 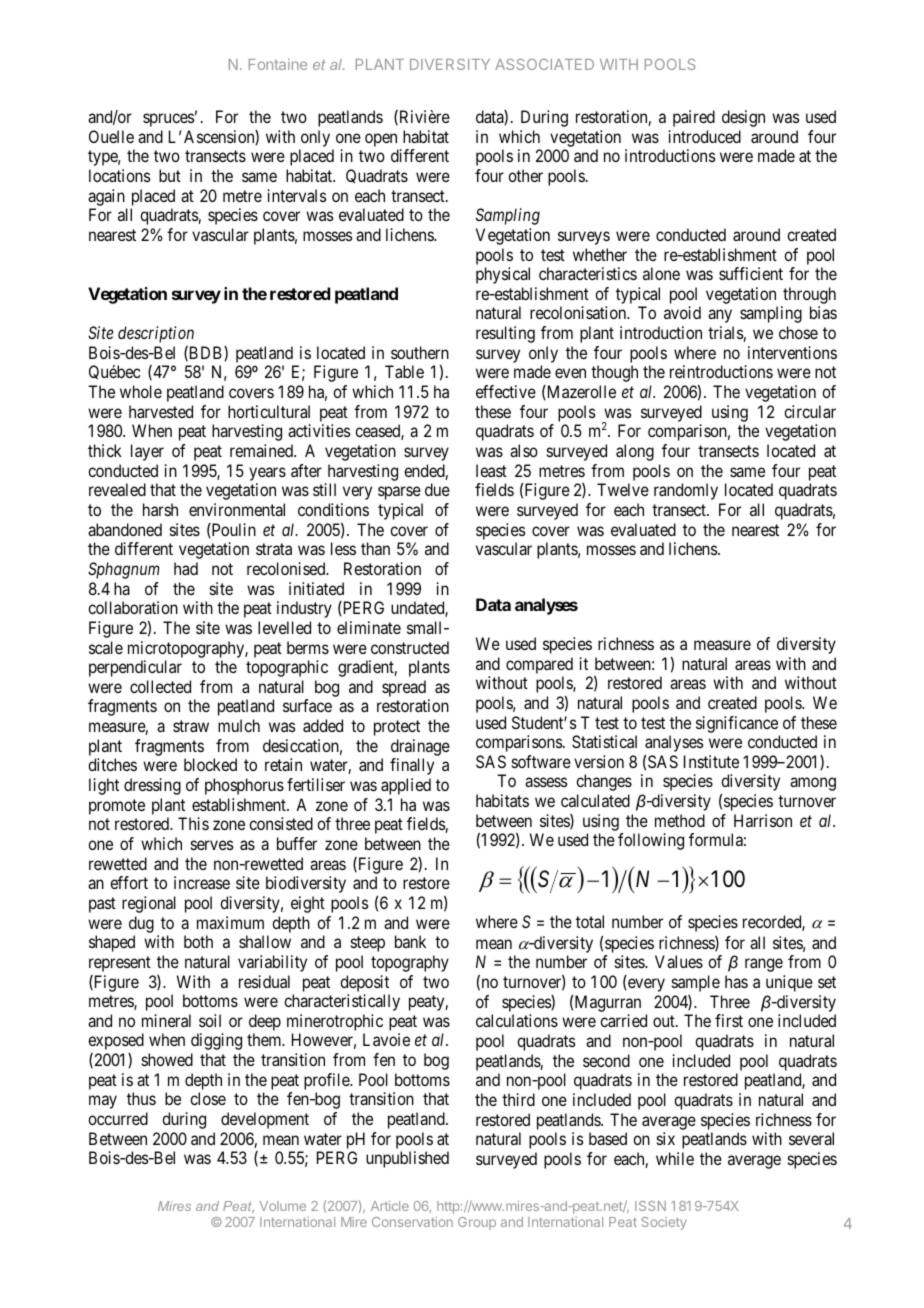 I want to click on Volume, so click(x=283, y=1206).
